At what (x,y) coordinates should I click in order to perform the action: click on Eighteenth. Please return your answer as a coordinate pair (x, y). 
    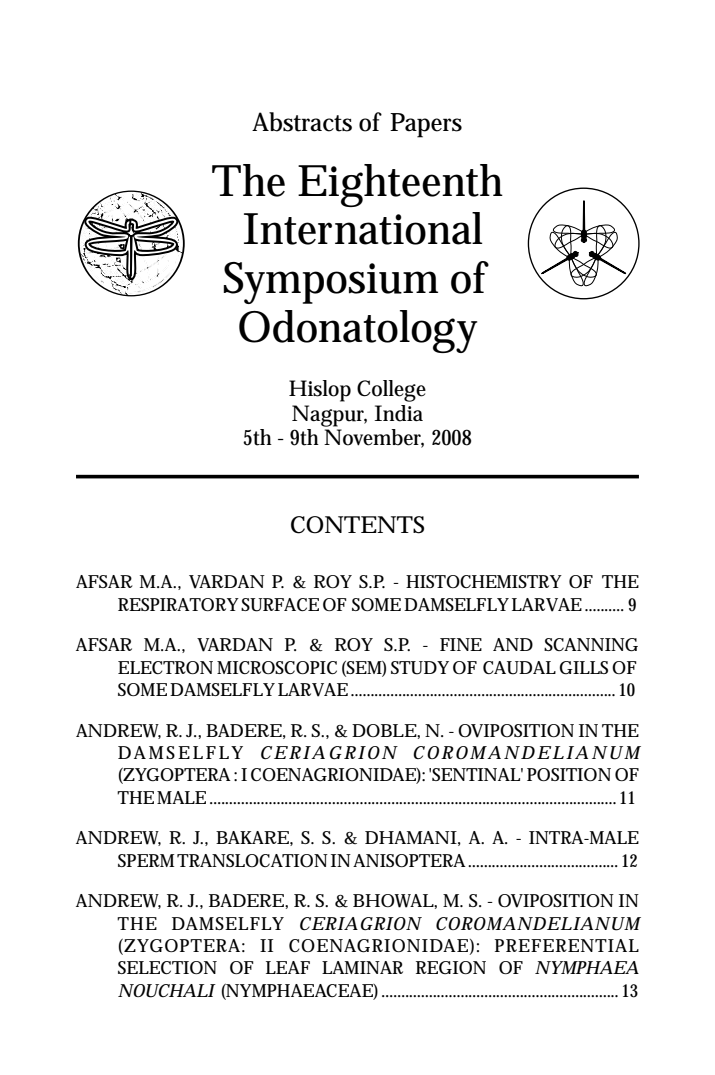
    Looking at the image, I should click on (399, 185).
